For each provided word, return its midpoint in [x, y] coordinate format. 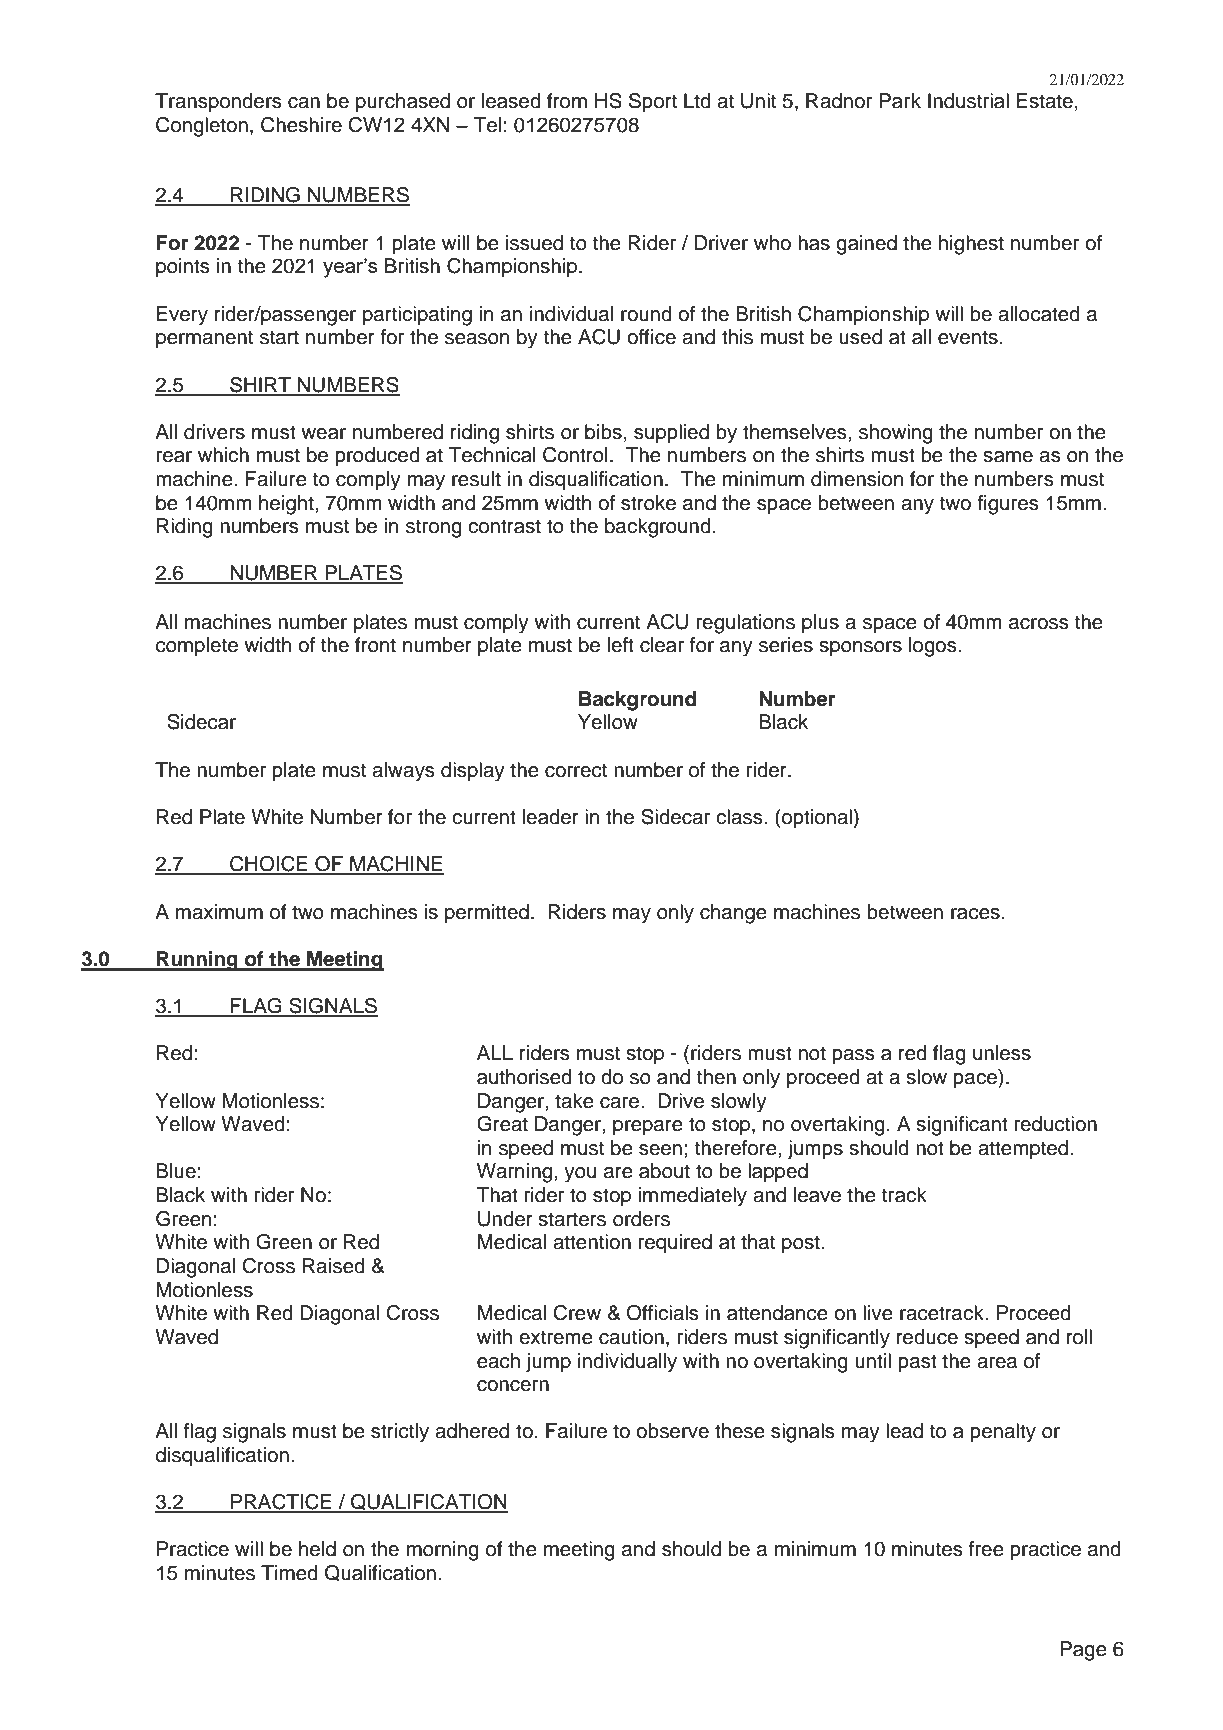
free [986, 1549]
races [975, 914]
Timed [289, 1573]
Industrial [968, 101]
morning [443, 1551]
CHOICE [269, 865]
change [733, 914]
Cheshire [301, 125]
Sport [653, 103]
